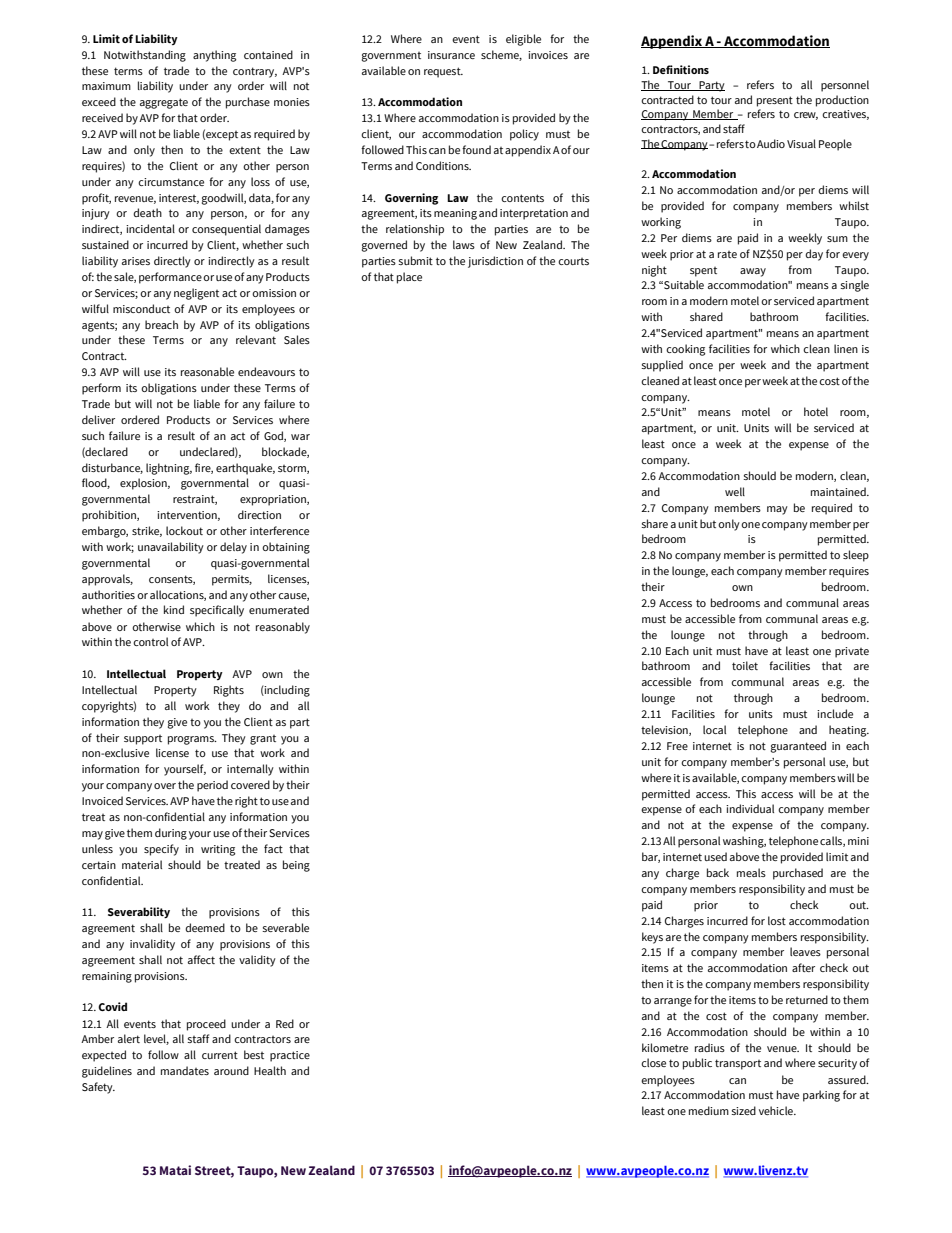 The image size is (952, 1233). I want to click on well, so click(735, 491).
